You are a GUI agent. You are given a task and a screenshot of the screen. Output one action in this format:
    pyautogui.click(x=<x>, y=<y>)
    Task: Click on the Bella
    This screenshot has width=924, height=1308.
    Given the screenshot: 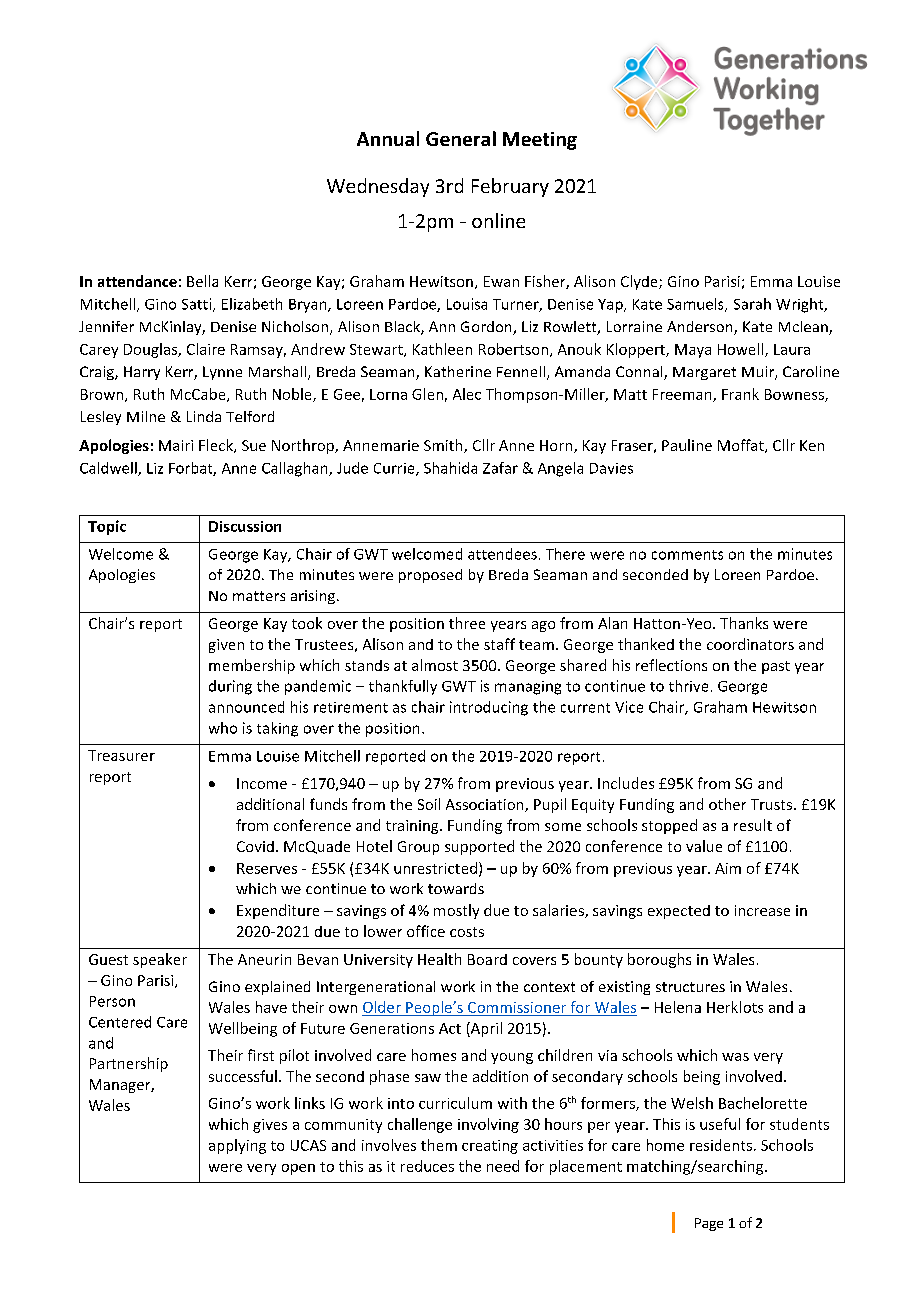 What is the action you would take?
    pyautogui.click(x=202, y=281)
